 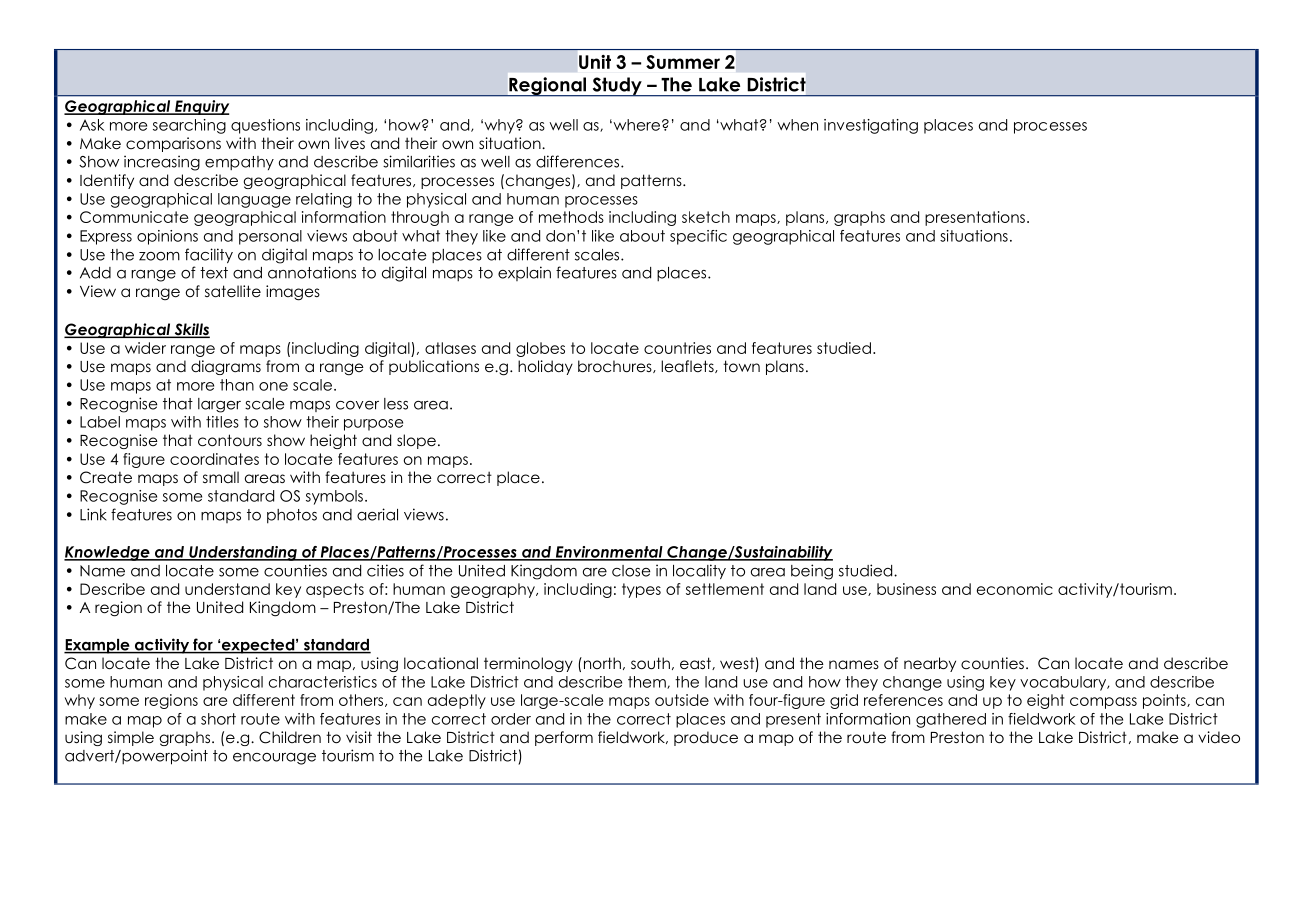 I want to click on aspects, so click(x=335, y=590).
